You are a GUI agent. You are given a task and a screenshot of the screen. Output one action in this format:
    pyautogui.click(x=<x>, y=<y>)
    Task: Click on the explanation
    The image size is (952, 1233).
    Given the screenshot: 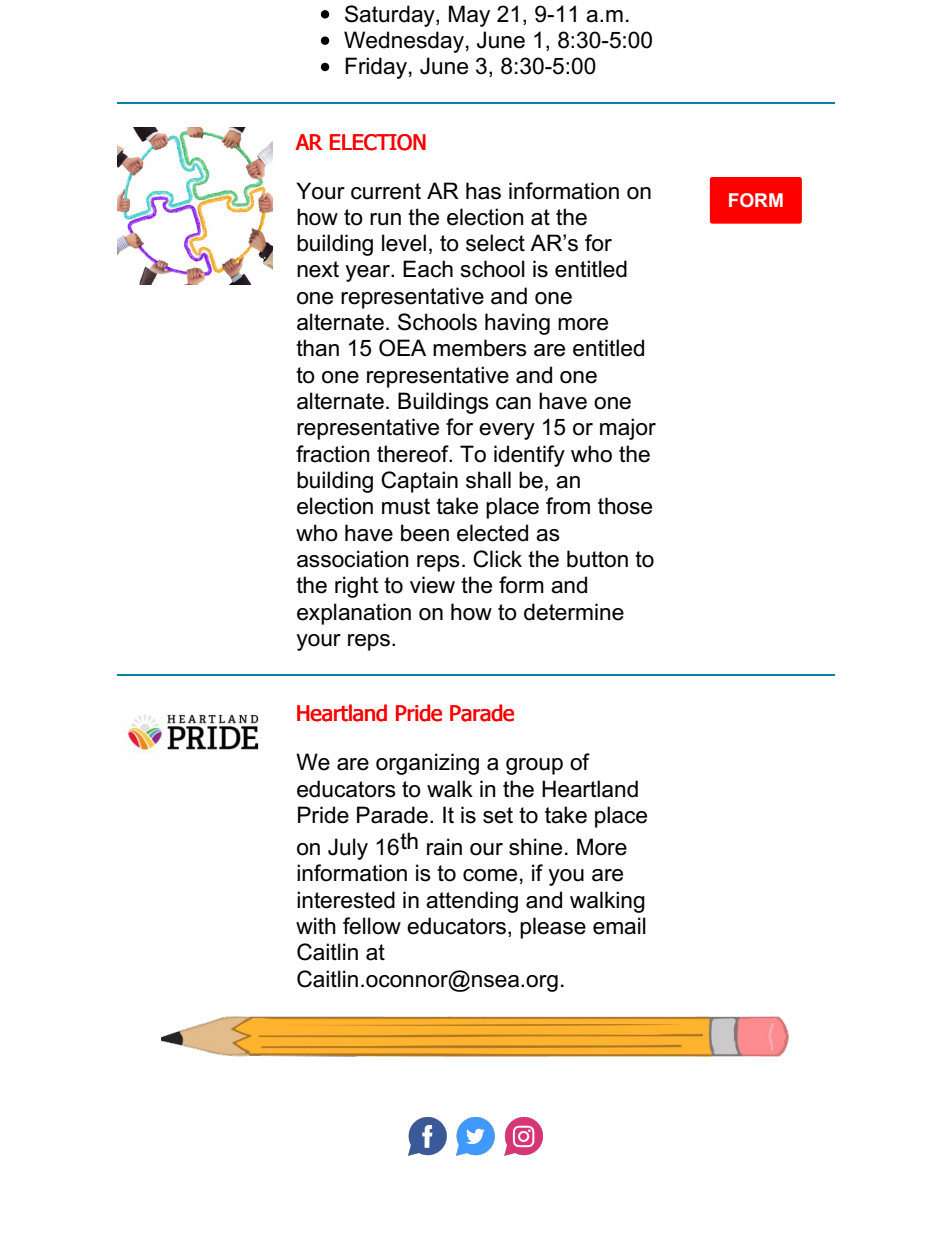 What is the action you would take?
    pyautogui.click(x=354, y=614)
